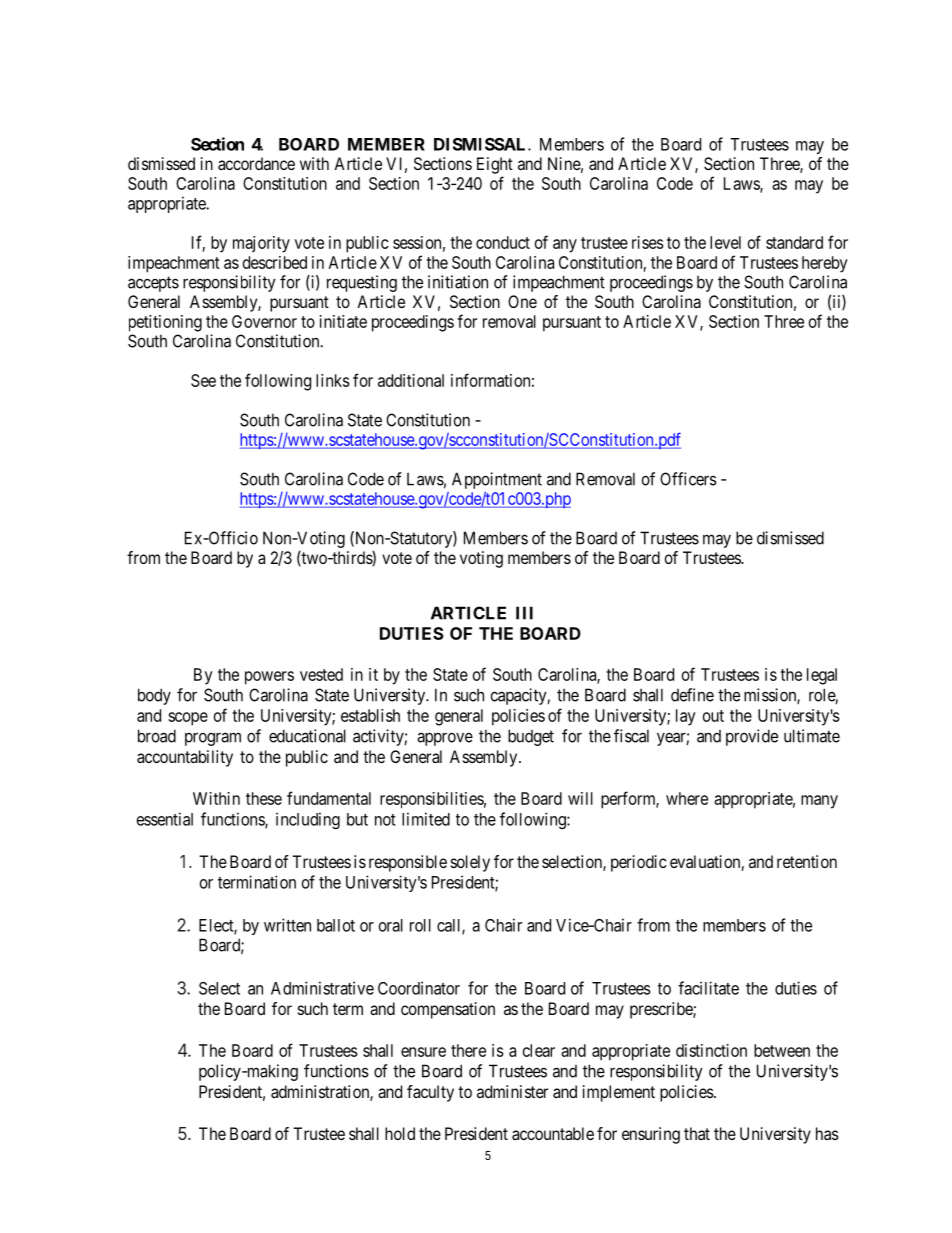  I want to click on III, so click(524, 613).
